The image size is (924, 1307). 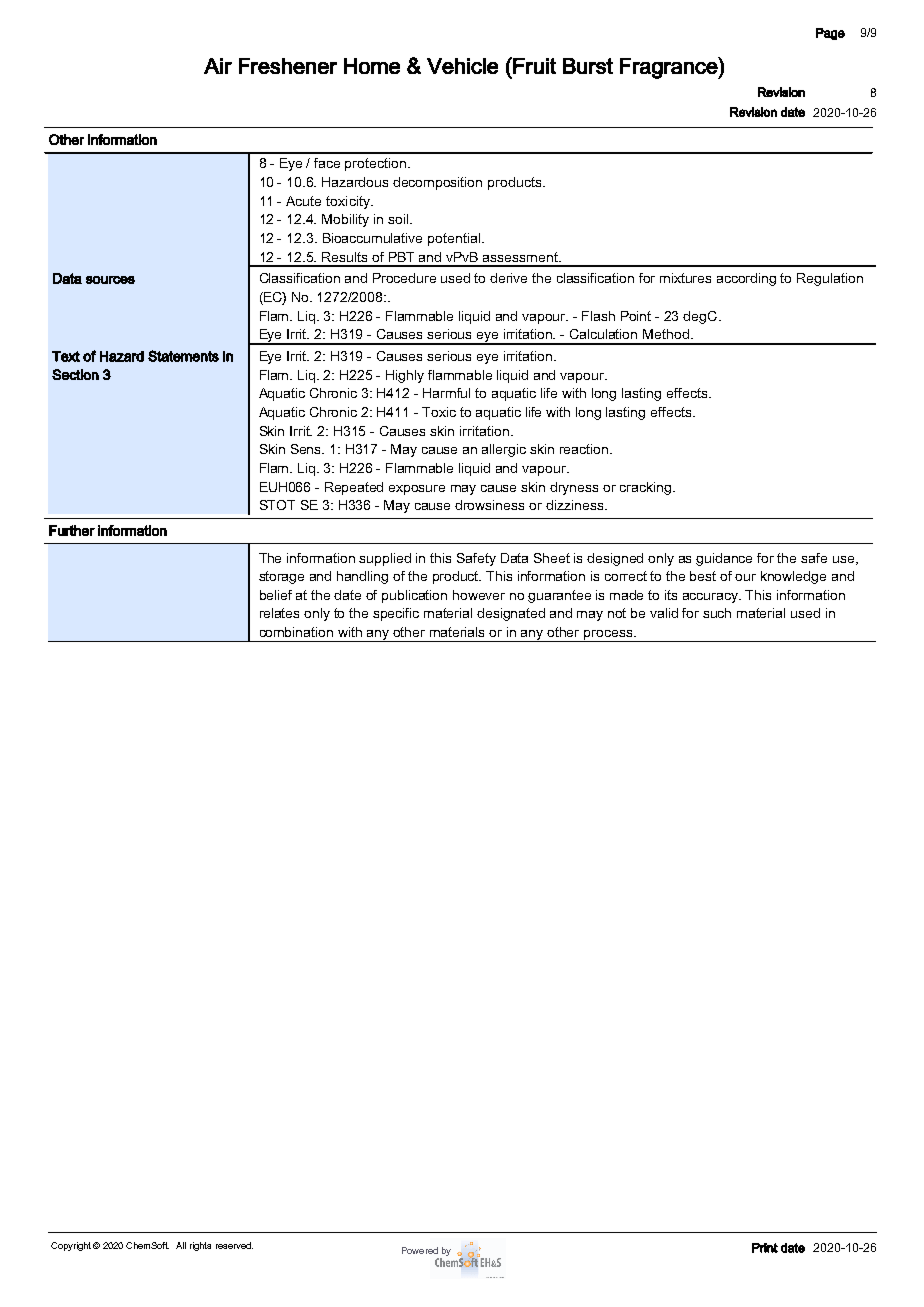 What do you see at coordinates (765, 1248) in the document?
I see `Print` at bounding box center [765, 1248].
